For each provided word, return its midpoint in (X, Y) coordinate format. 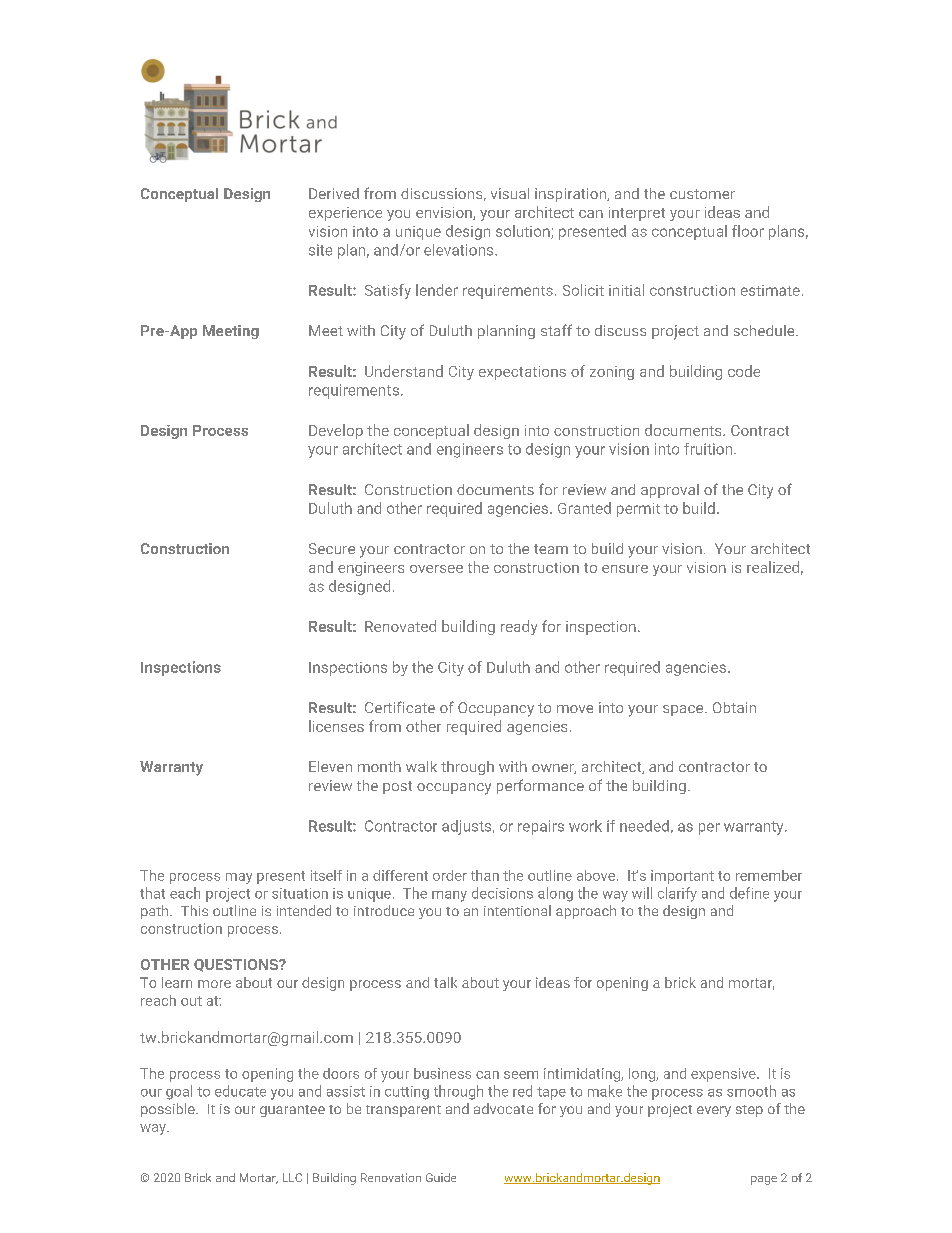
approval (670, 491)
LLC (292, 1177)
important (682, 877)
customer (702, 194)
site (320, 250)
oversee (436, 569)
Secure (332, 548)
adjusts (468, 827)
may (239, 878)
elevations (460, 250)
